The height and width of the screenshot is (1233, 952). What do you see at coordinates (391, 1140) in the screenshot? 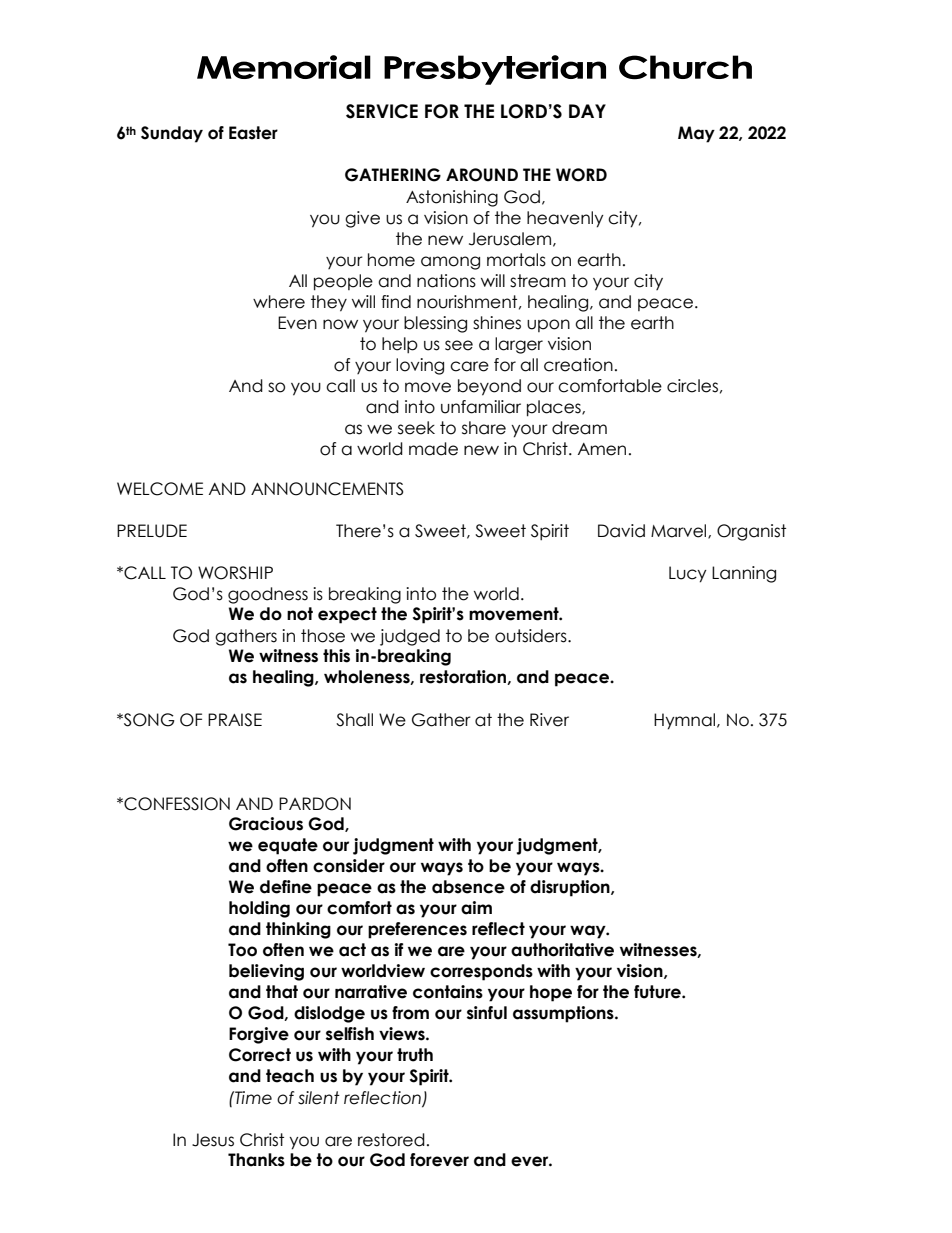
I see `restored` at bounding box center [391, 1140].
